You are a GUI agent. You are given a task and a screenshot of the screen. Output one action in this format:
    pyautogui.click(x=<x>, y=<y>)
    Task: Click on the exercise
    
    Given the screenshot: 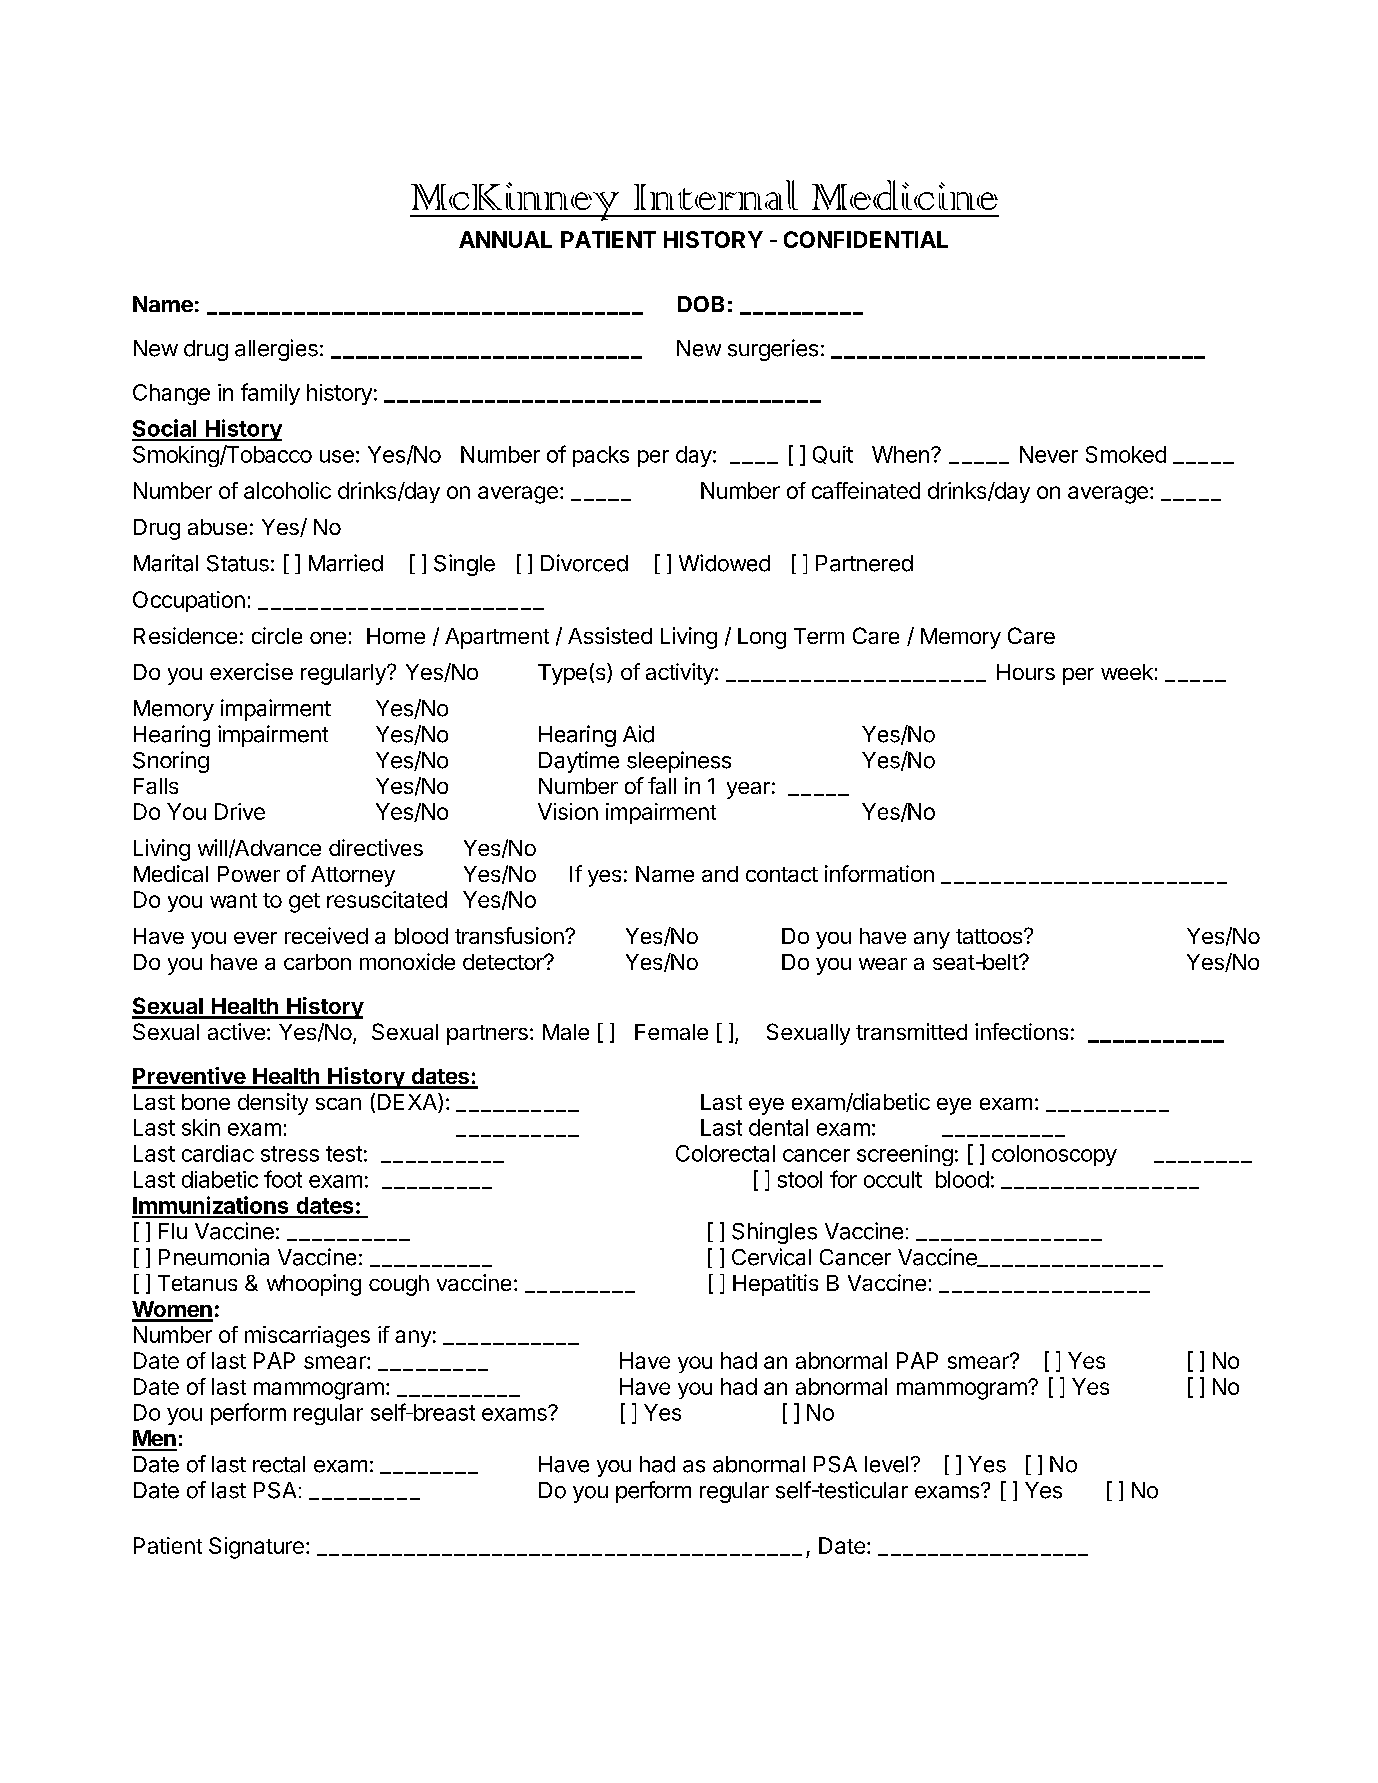 What is the action you would take?
    pyautogui.click(x=251, y=671)
